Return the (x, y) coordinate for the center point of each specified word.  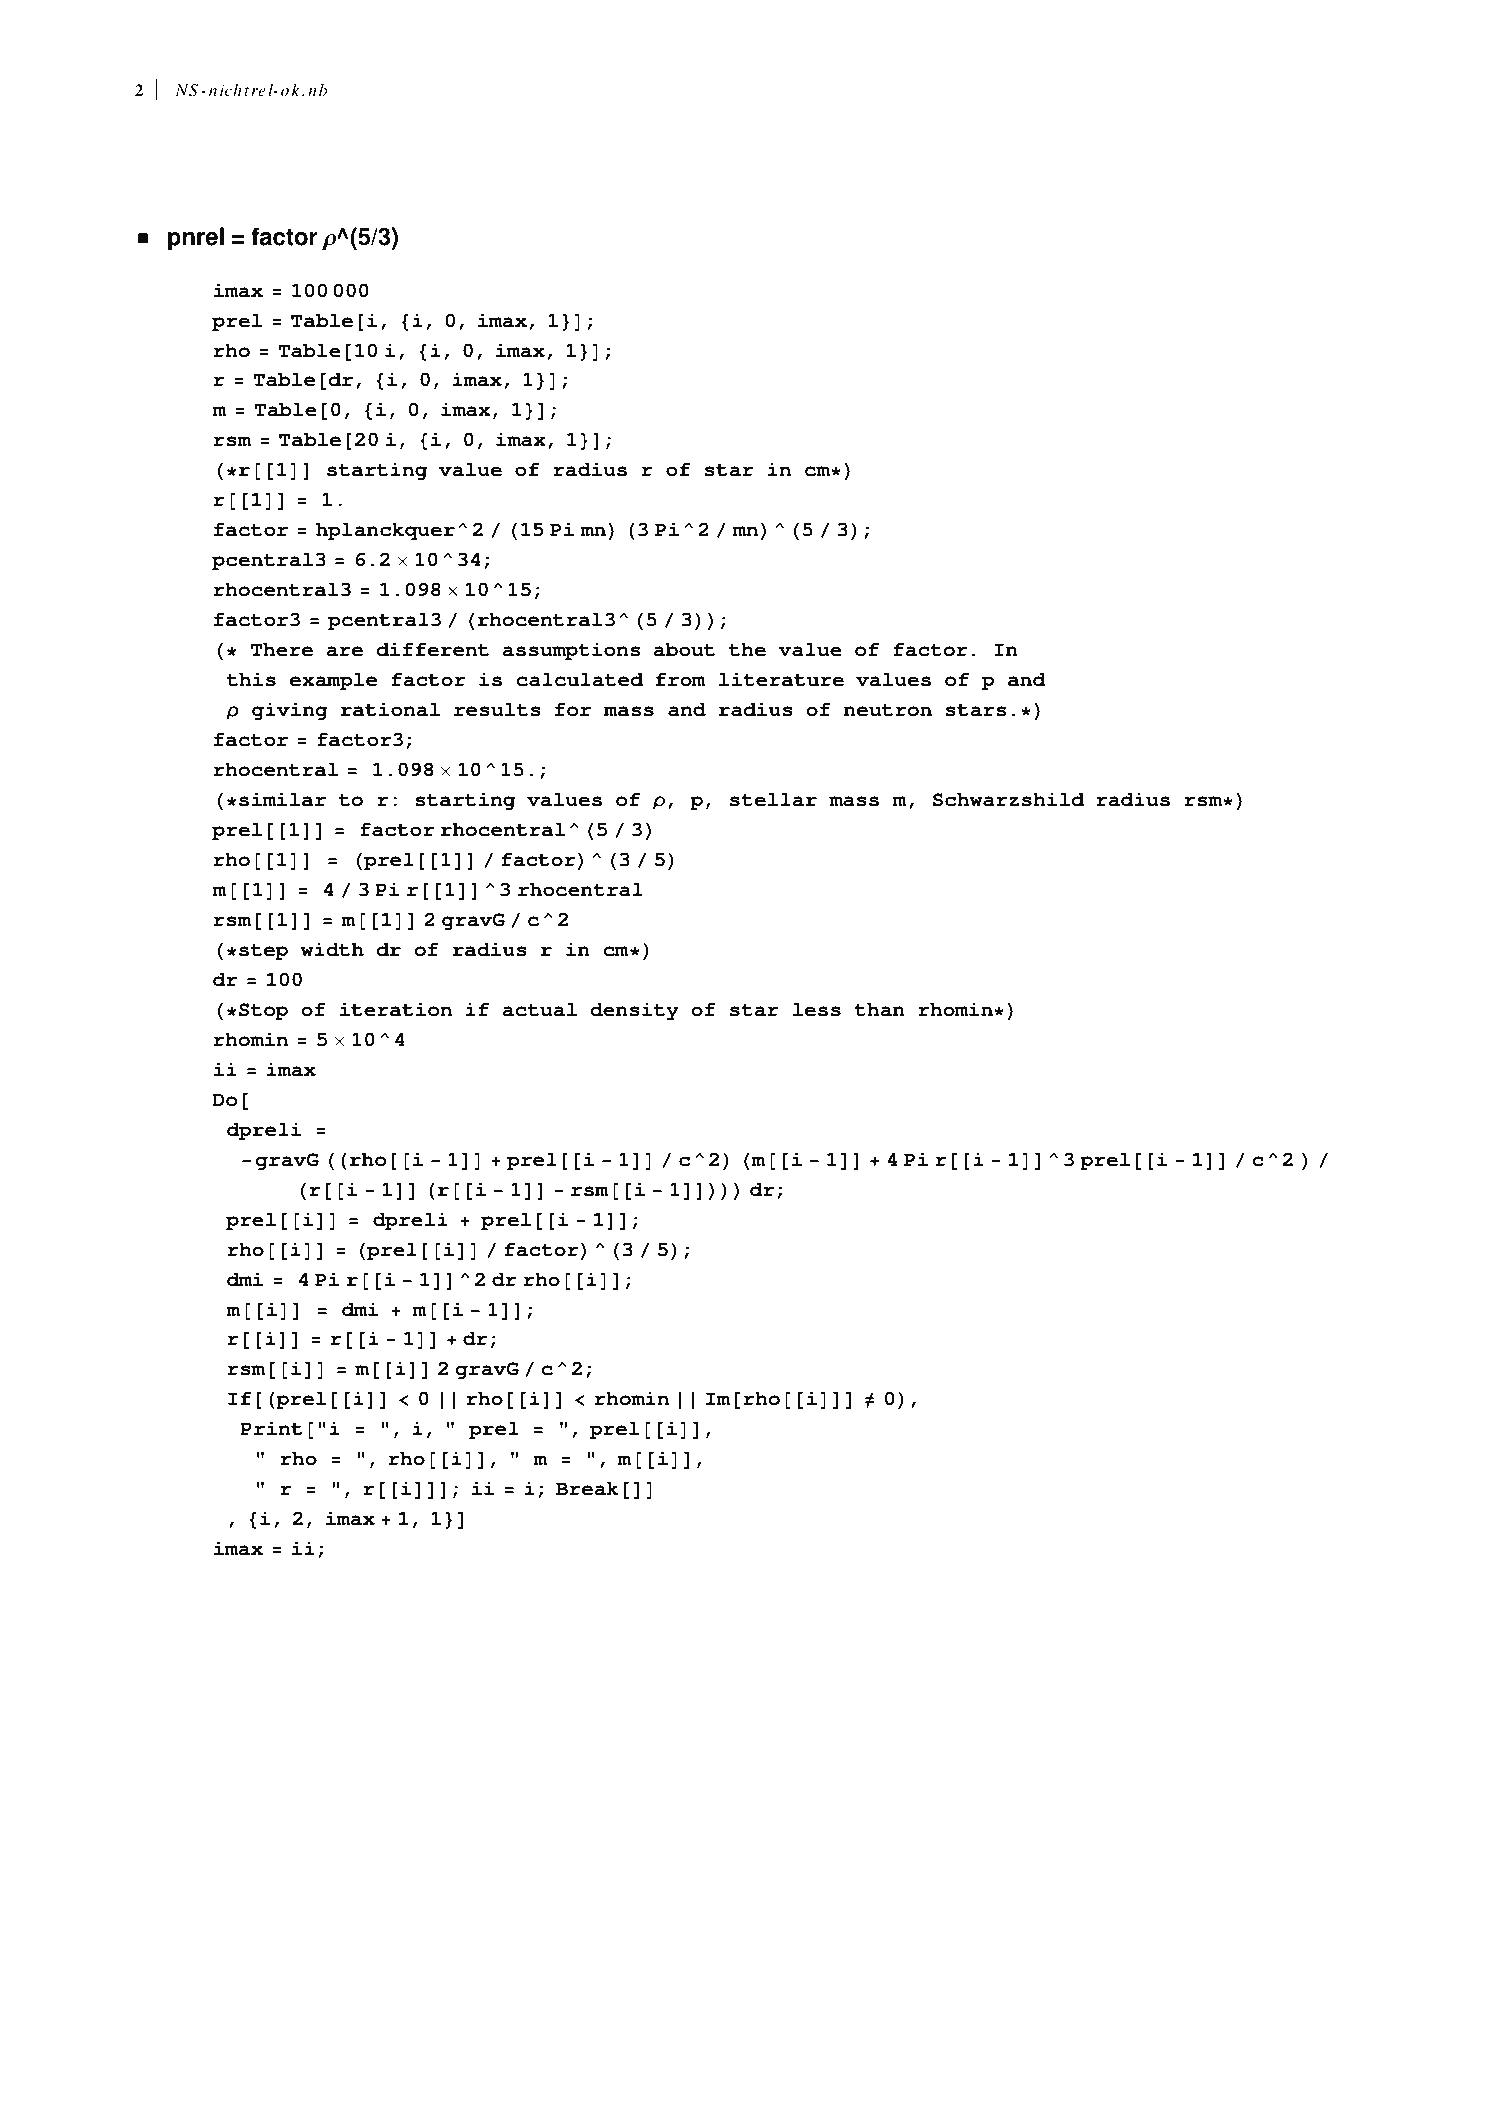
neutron (888, 710)
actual (540, 1009)
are (344, 651)
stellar (773, 799)
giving (290, 712)
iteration (396, 1010)
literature (781, 679)
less (817, 1009)
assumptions (571, 652)
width (332, 949)
